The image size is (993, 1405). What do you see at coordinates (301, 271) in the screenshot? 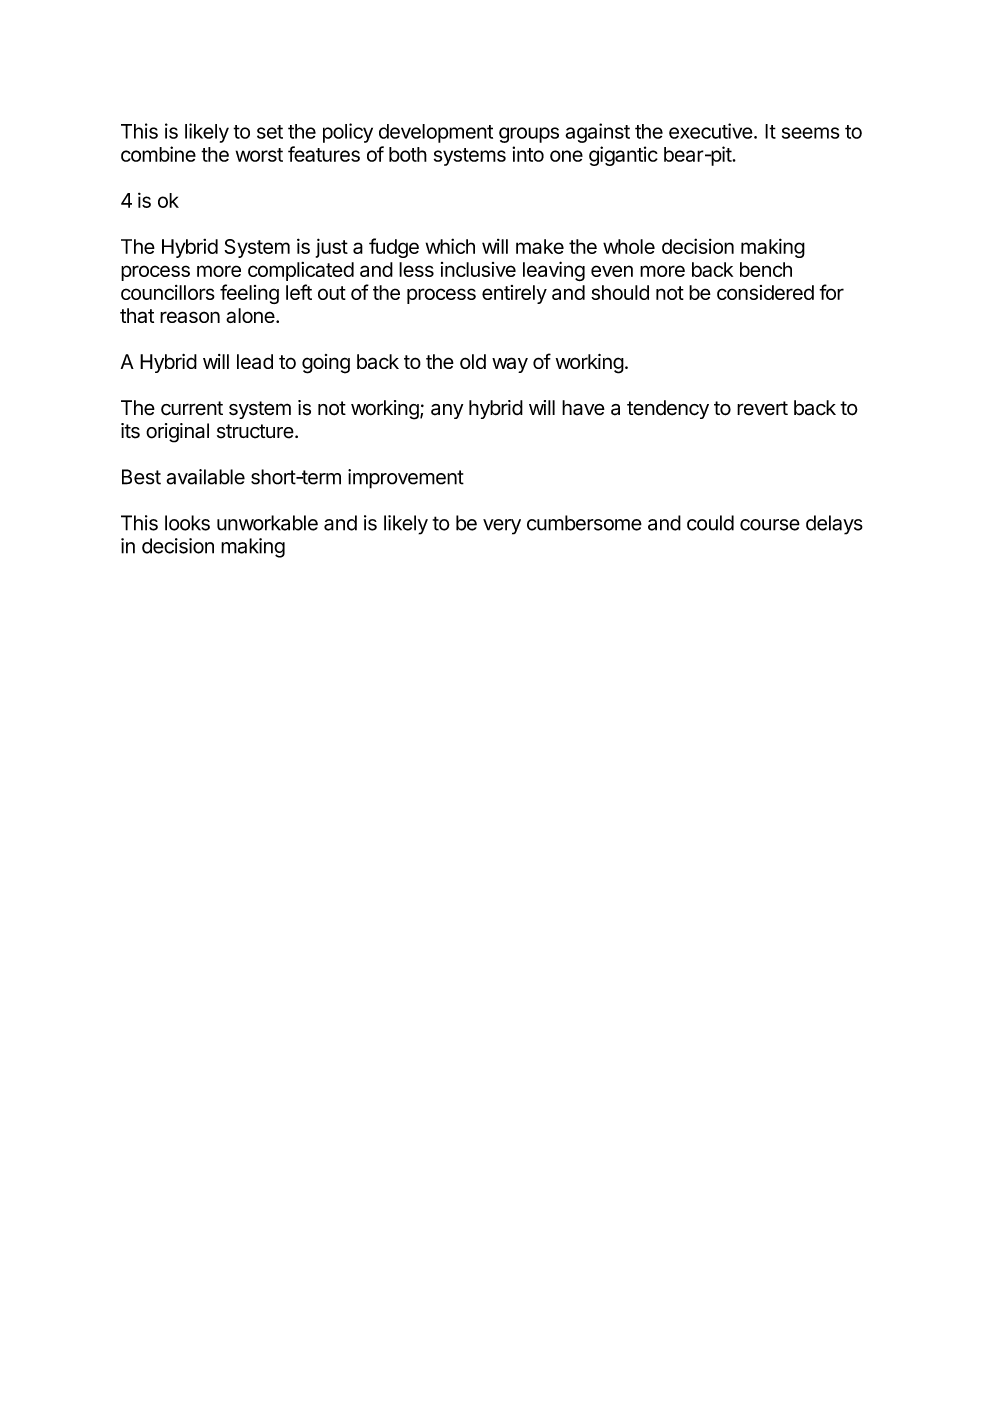
I see `complicated` at bounding box center [301, 271].
